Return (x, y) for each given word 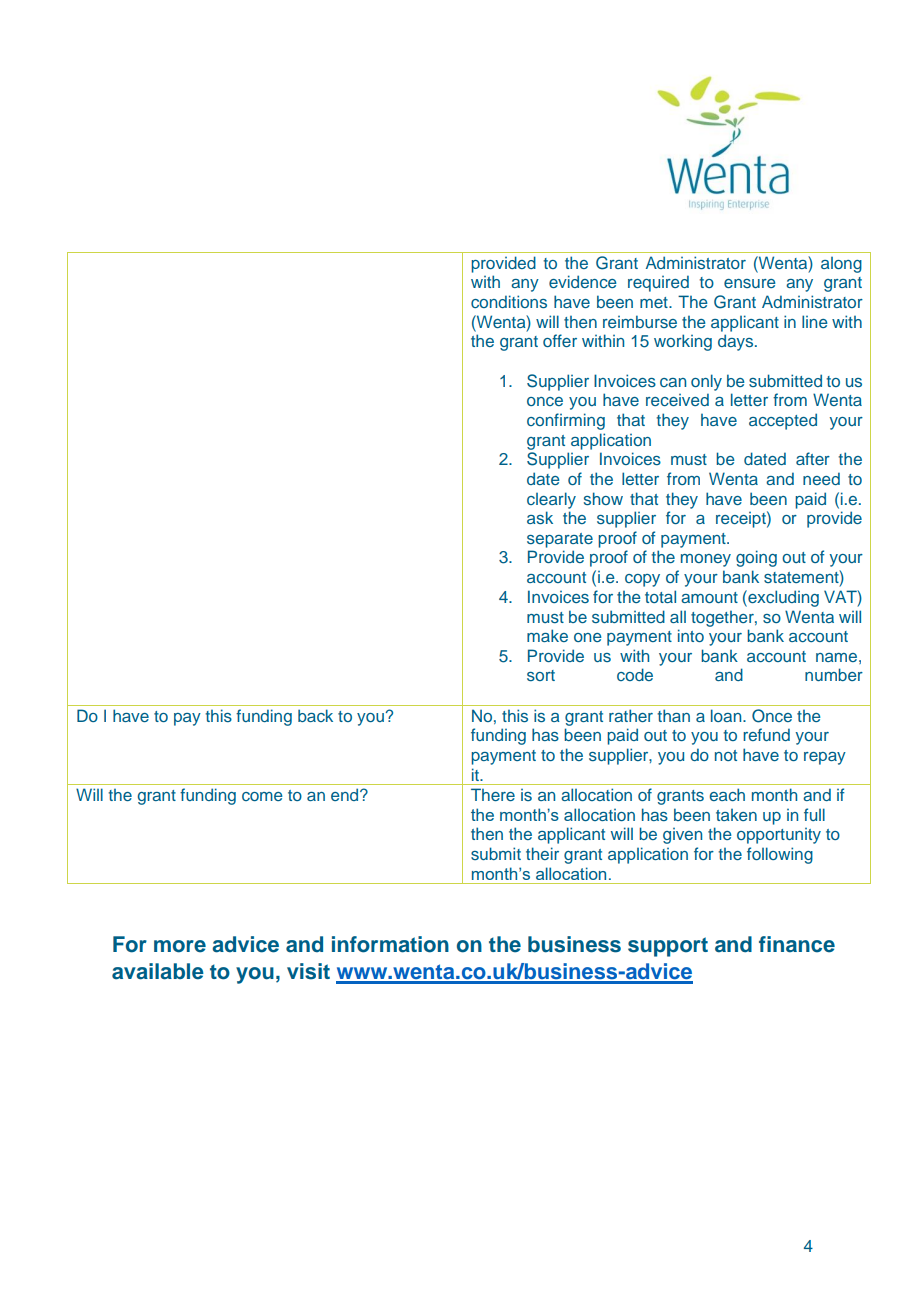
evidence (583, 281)
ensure (750, 283)
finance (797, 944)
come (262, 796)
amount (709, 597)
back (315, 715)
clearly (551, 500)
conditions (509, 301)
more (180, 946)
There (493, 794)
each (727, 794)
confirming (566, 421)
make (547, 635)
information (390, 944)
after (813, 458)
